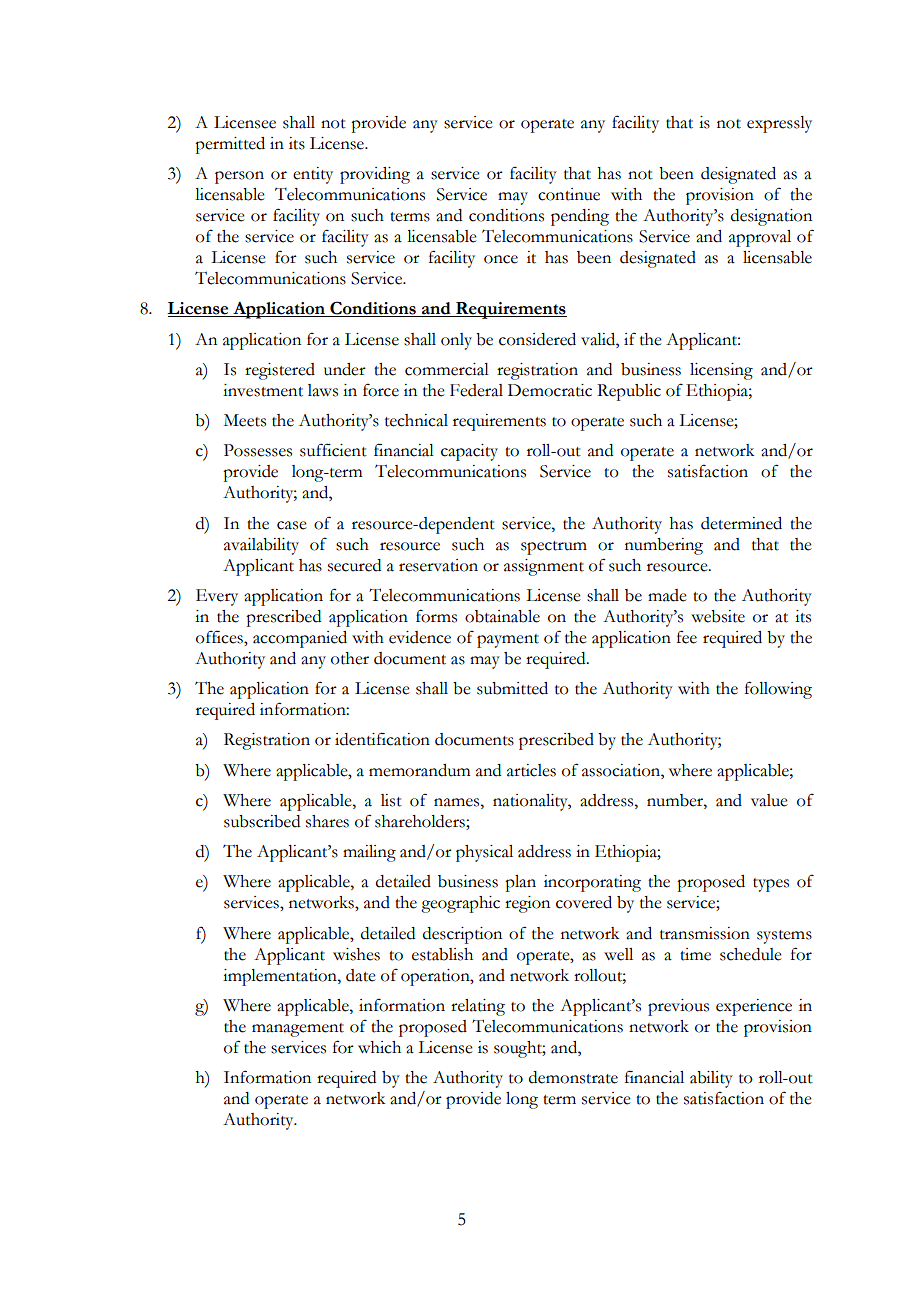 This screenshot has width=924, height=1307. What do you see at coordinates (502, 616) in the screenshot?
I see `obtainable` at bounding box center [502, 616].
